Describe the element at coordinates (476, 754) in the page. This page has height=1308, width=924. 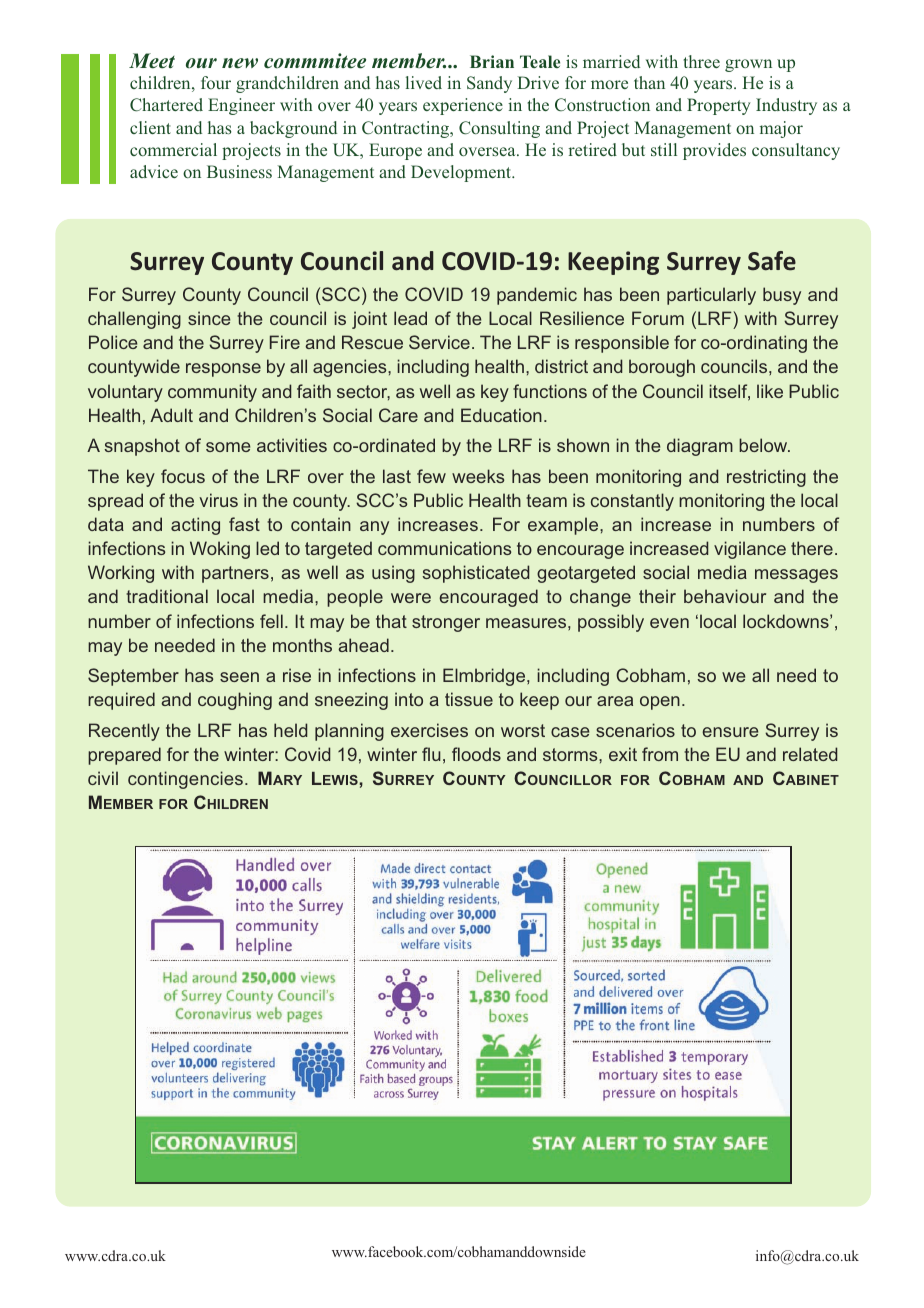
I see `floods` at that location.
